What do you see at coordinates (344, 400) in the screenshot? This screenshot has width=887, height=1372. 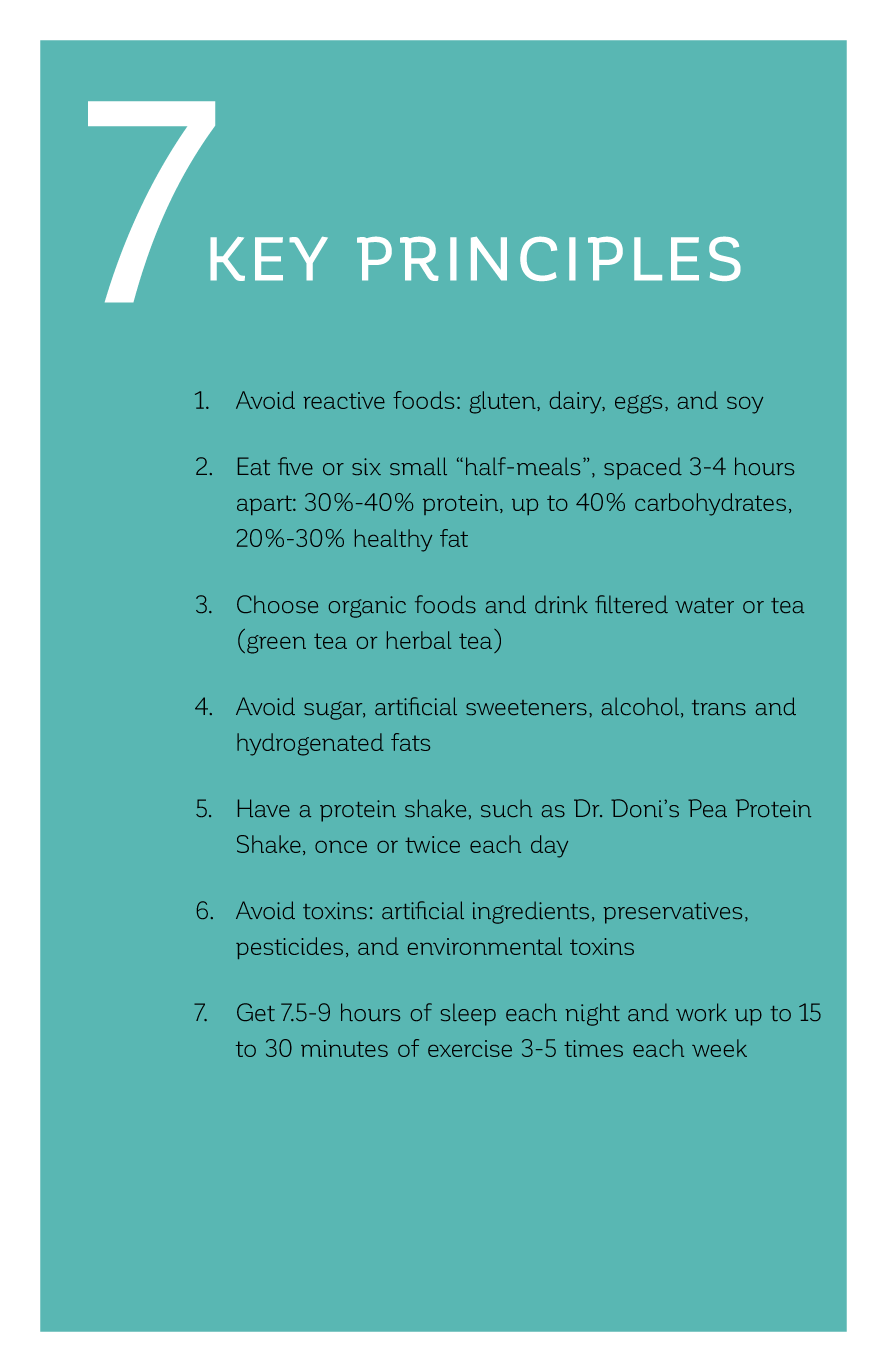 I see `reactive` at bounding box center [344, 400].
